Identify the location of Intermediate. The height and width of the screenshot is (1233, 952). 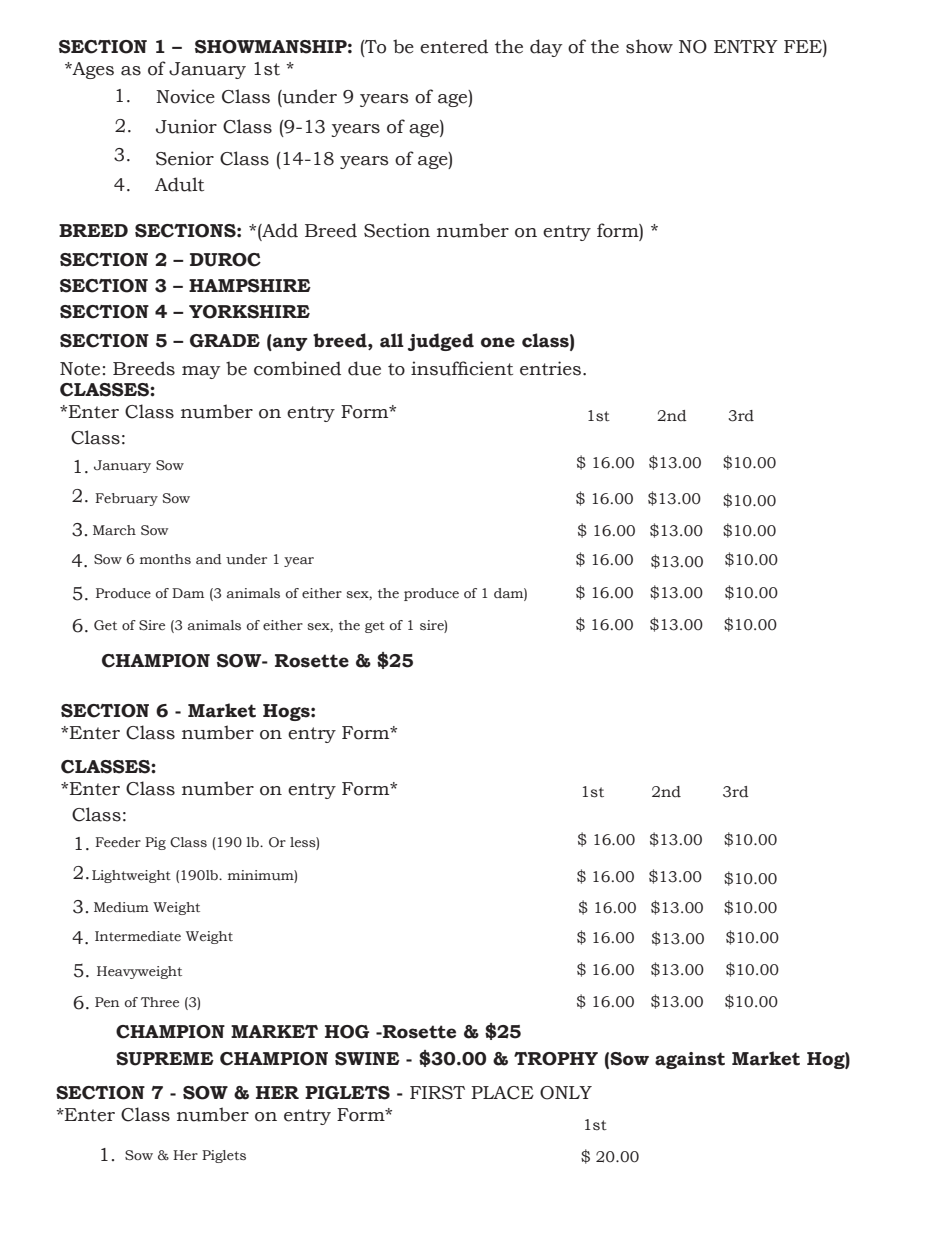
(138, 936).
